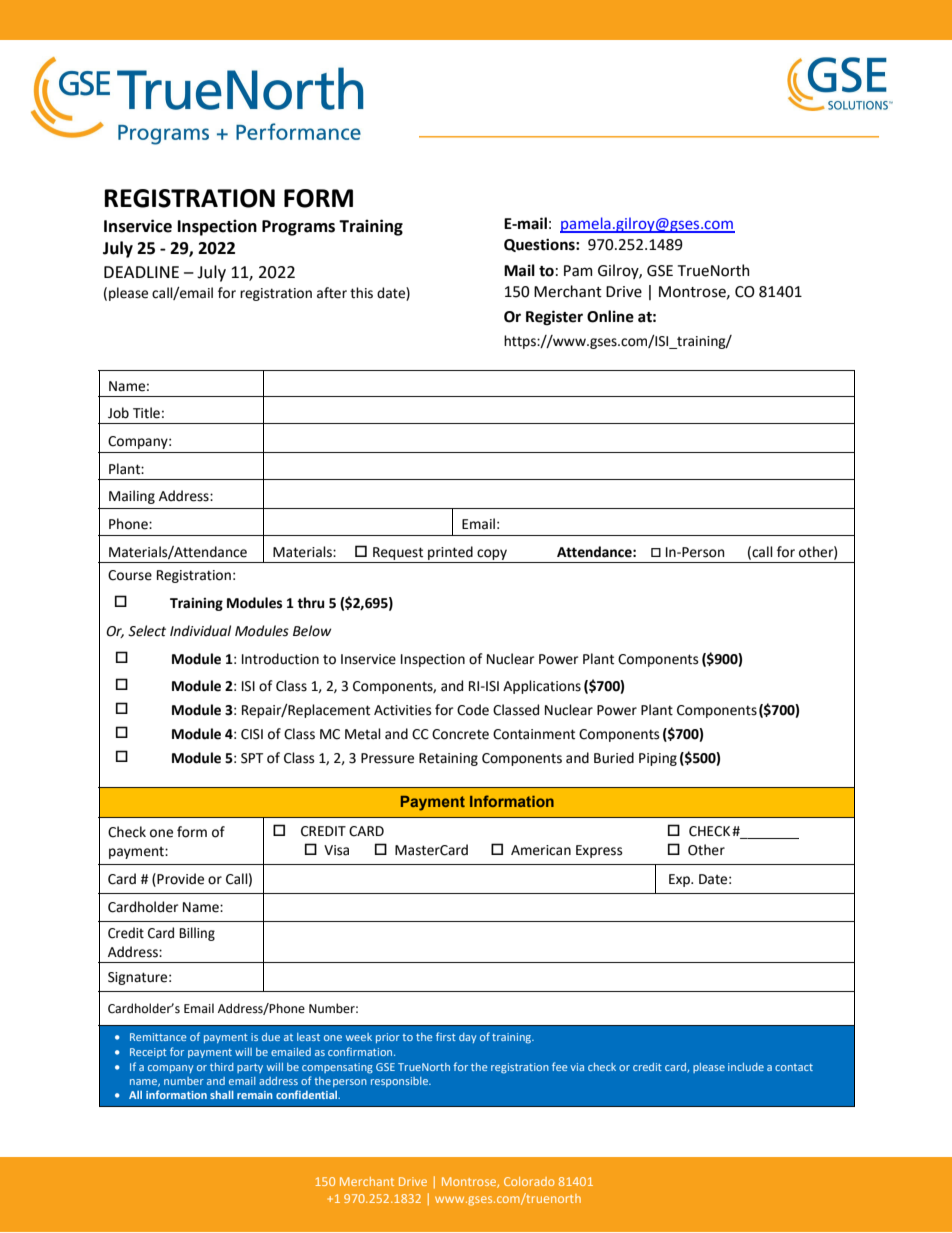  I want to click on Code, so click(473, 710).
